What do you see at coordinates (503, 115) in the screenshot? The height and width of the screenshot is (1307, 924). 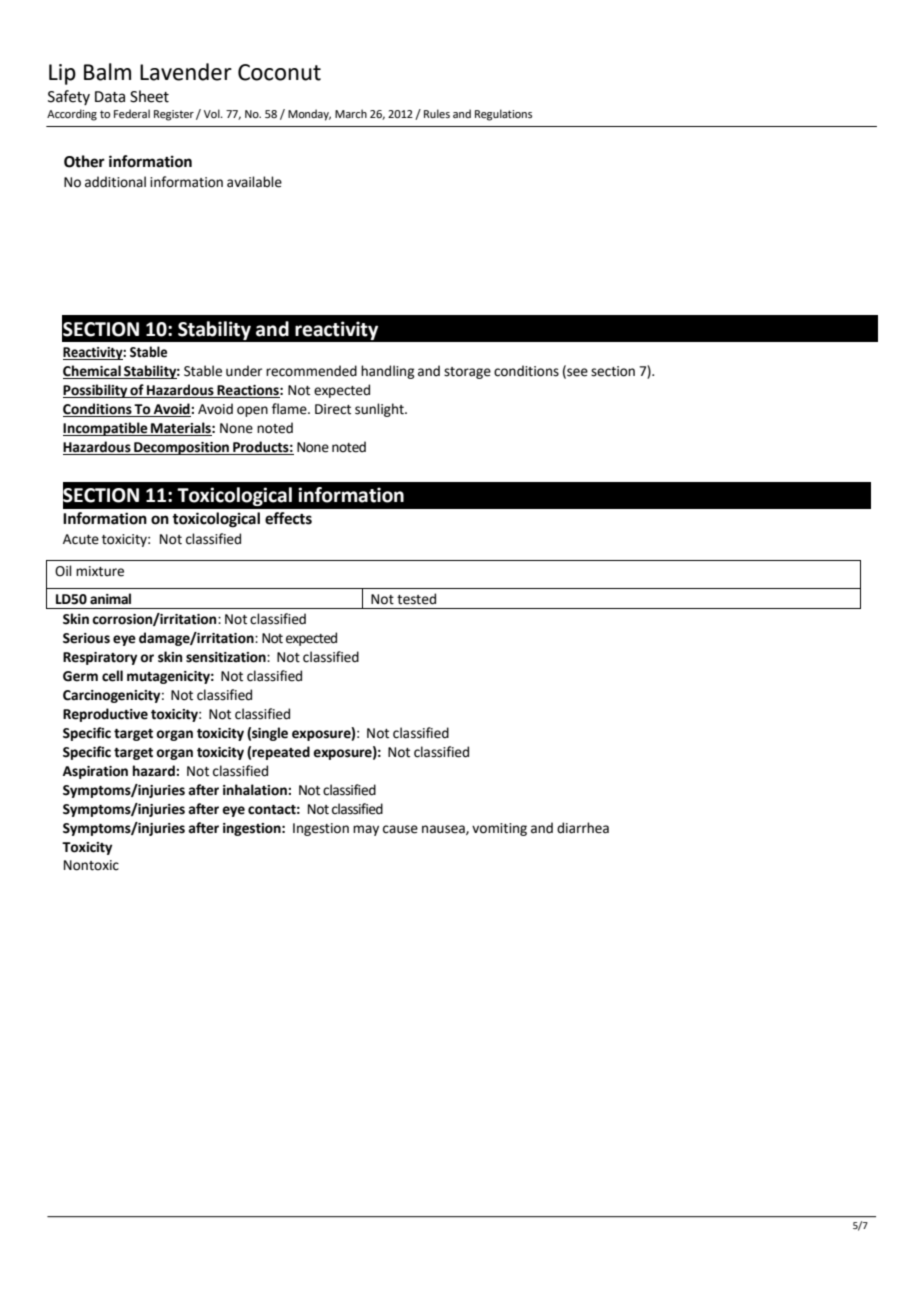 I see `Regulations` at bounding box center [503, 115].
